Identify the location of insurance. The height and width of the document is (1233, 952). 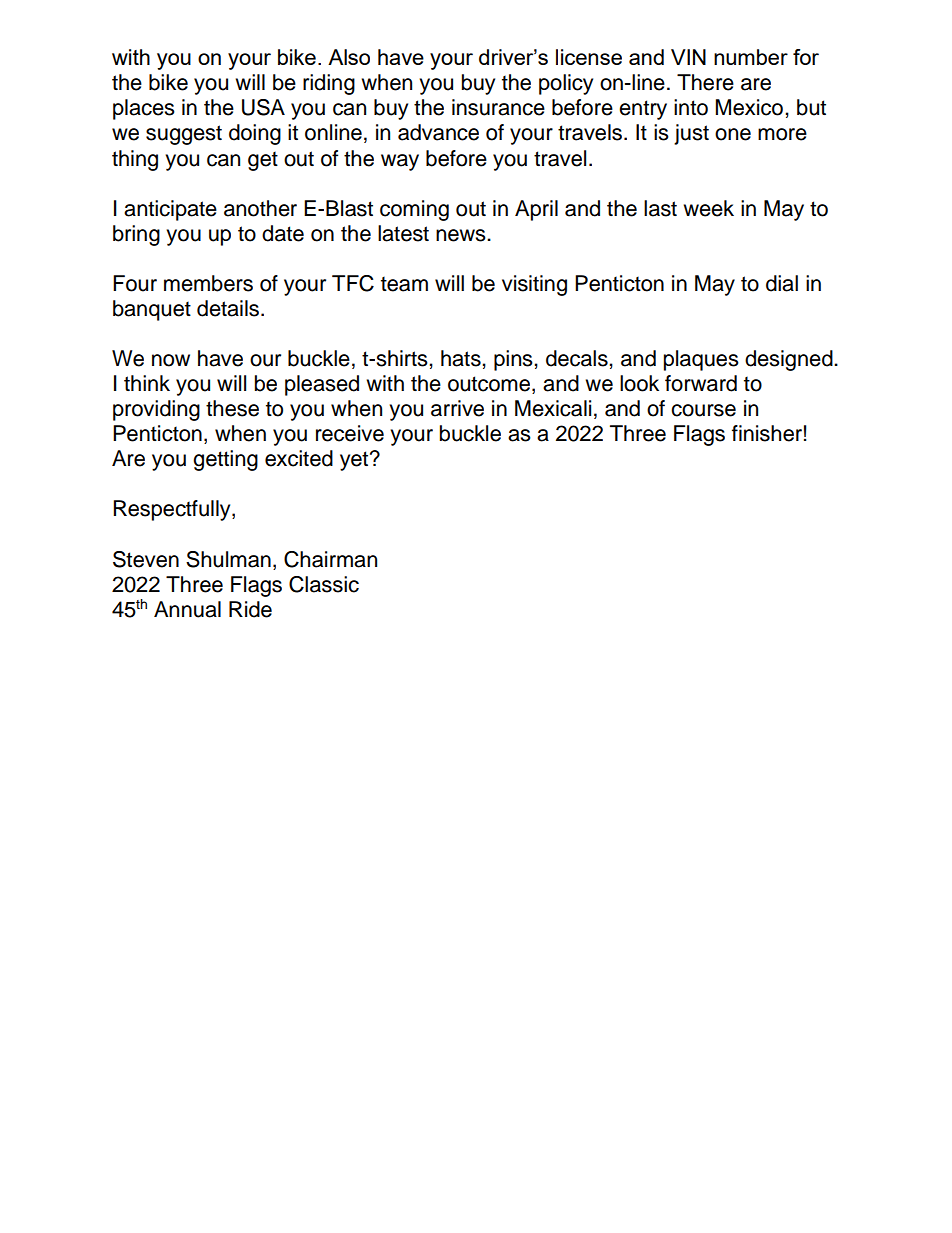
(498, 107).
